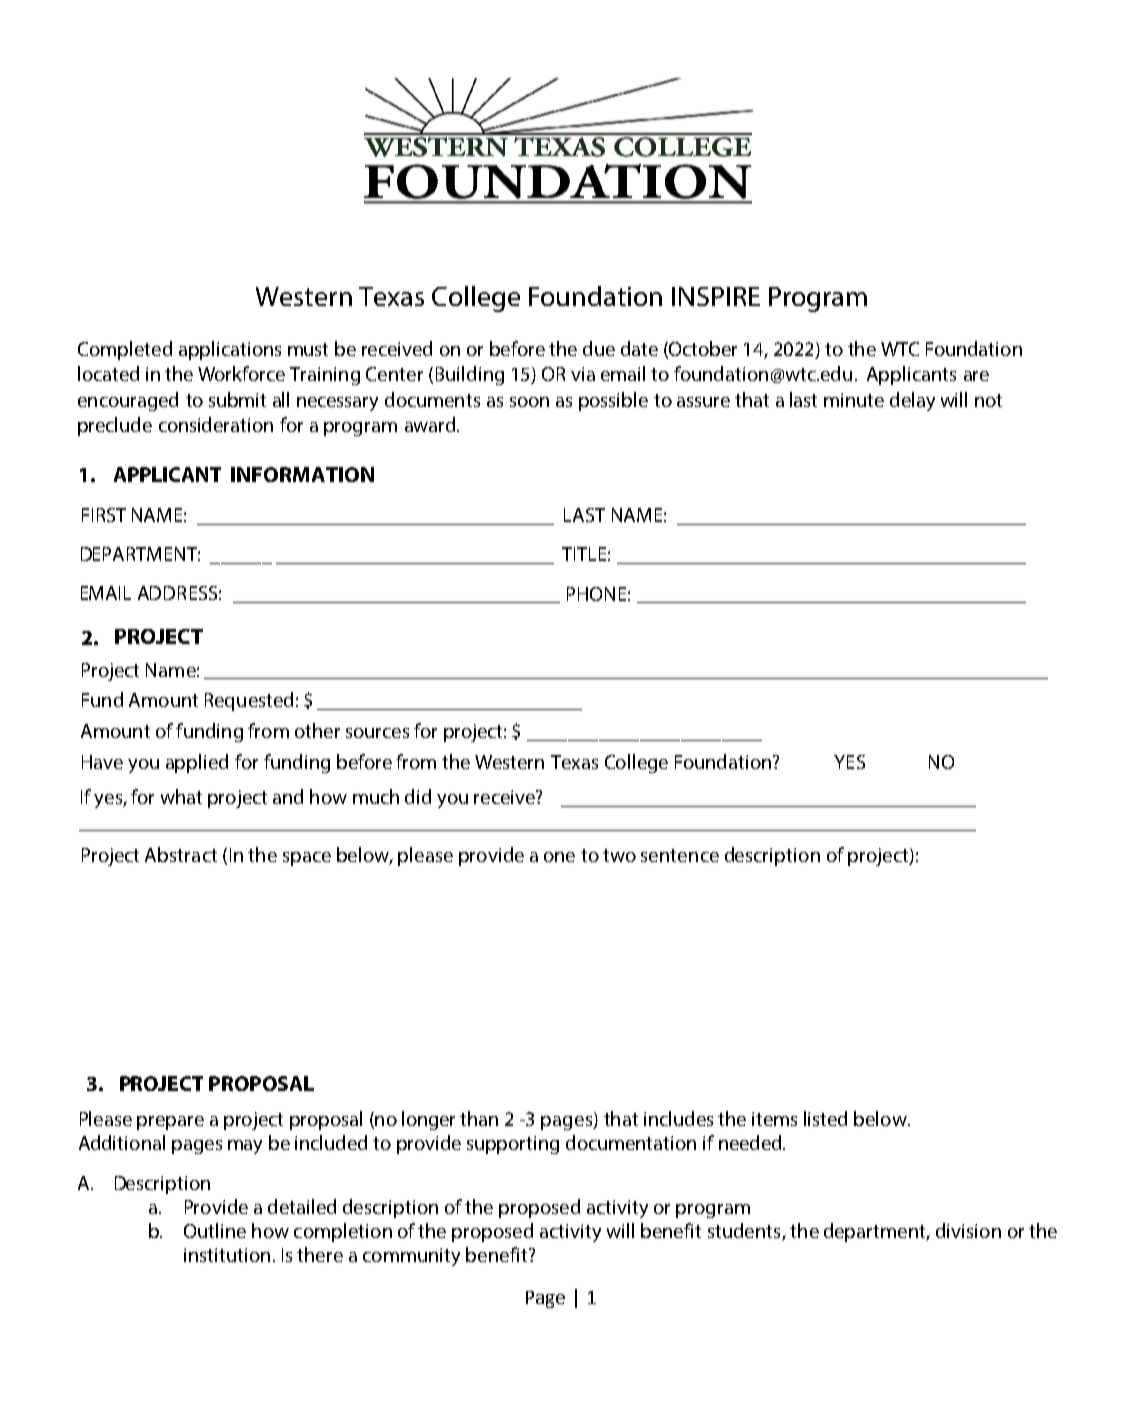  What do you see at coordinates (104, 515) in the image?
I see `FIRST` at bounding box center [104, 515].
